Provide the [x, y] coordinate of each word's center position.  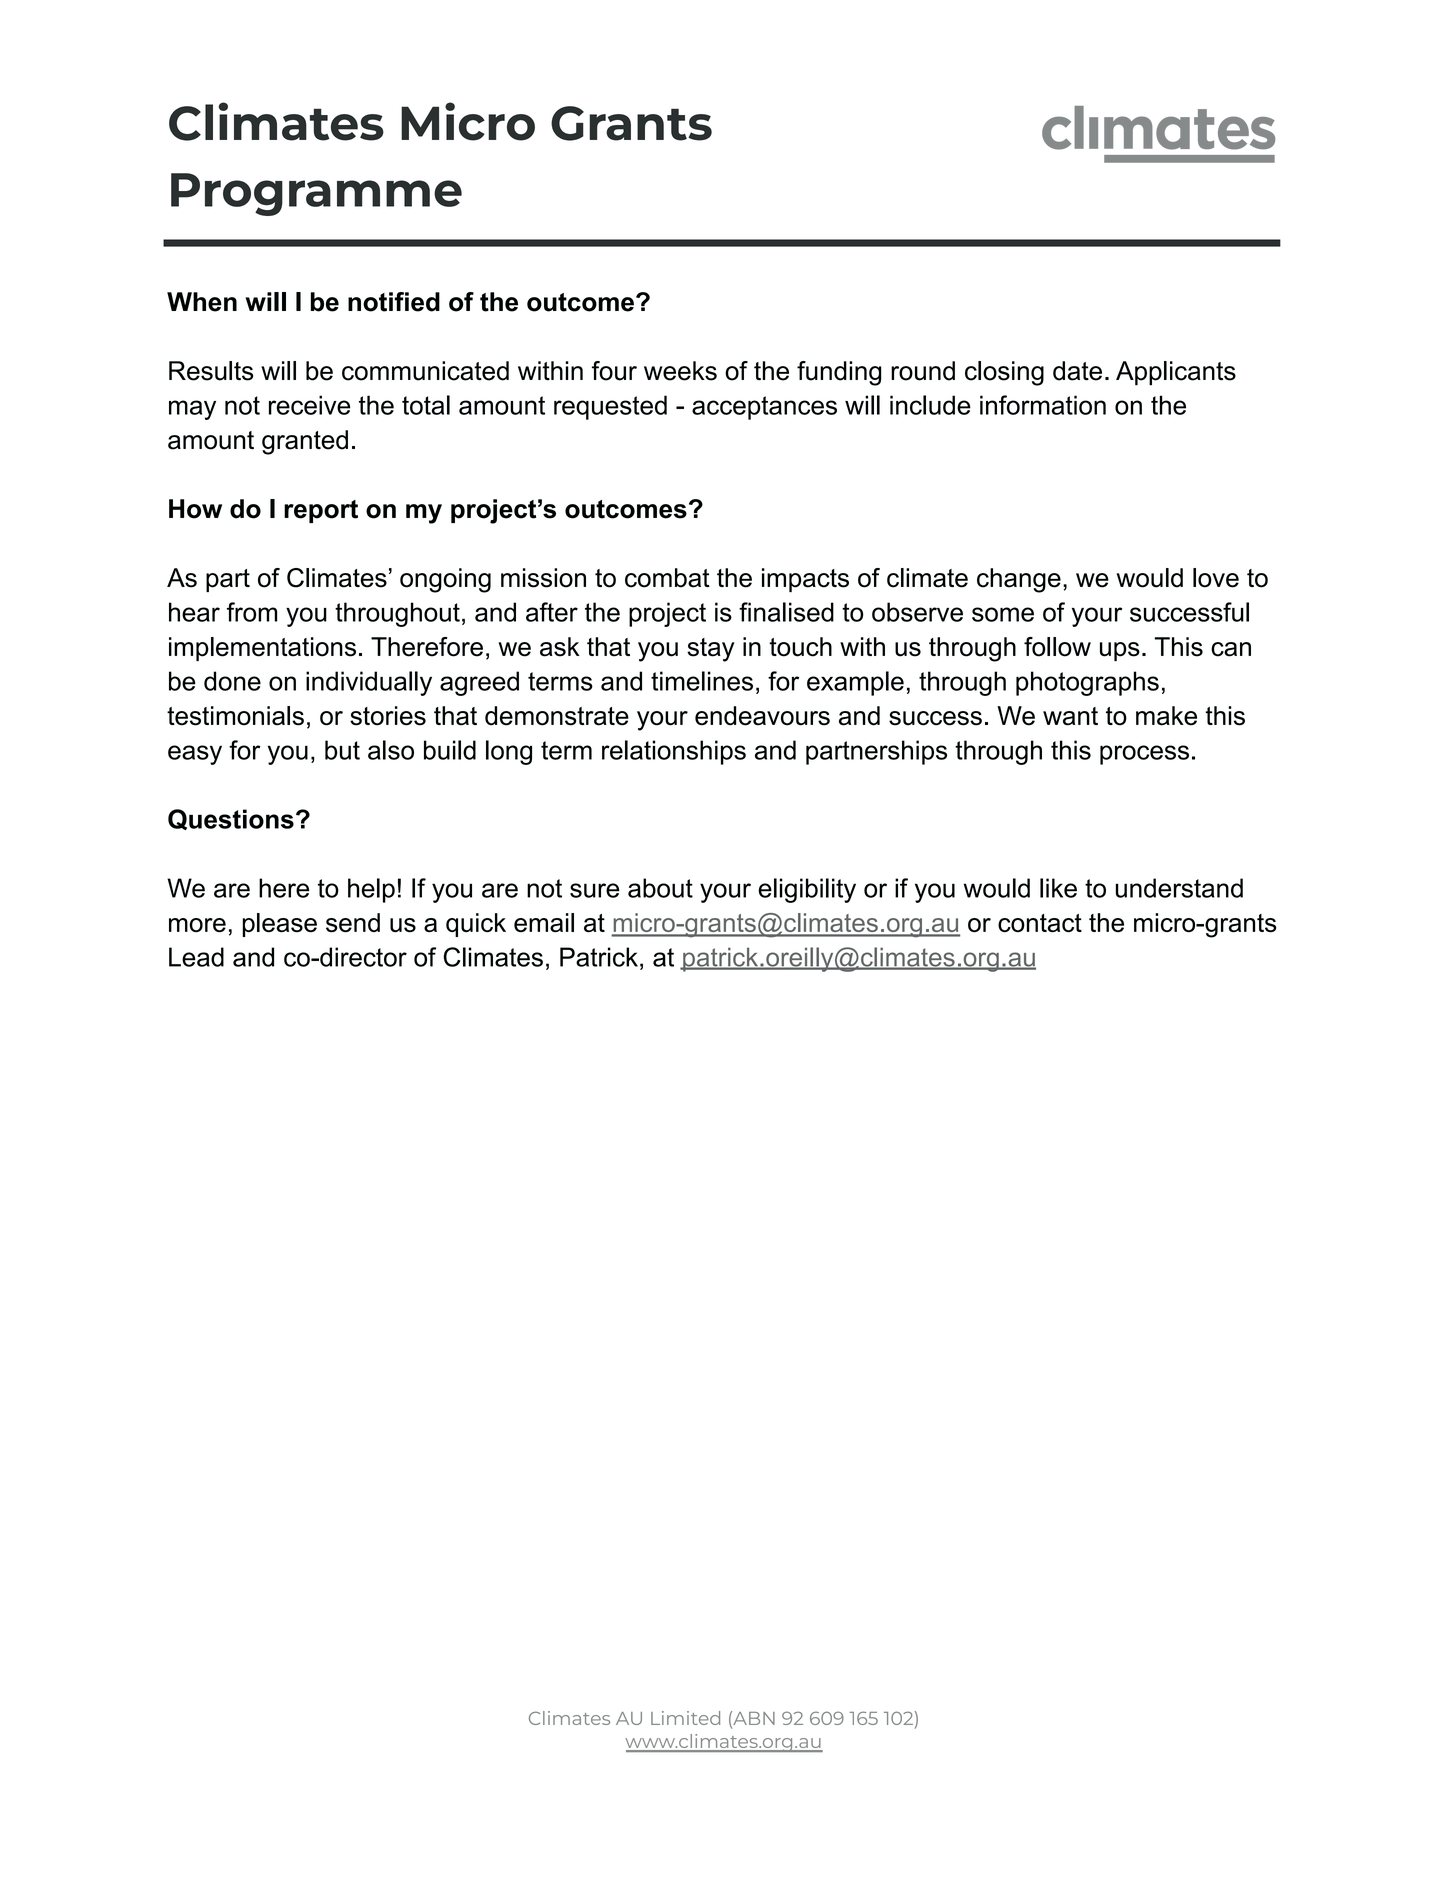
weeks [680, 371]
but [342, 750]
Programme [316, 194]
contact [1040, 923]
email [544, 922]
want [1070, 716]
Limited [685, 1718]
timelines [702, 681]
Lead [196, 957]
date [1077, 371]
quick [476, 925]
